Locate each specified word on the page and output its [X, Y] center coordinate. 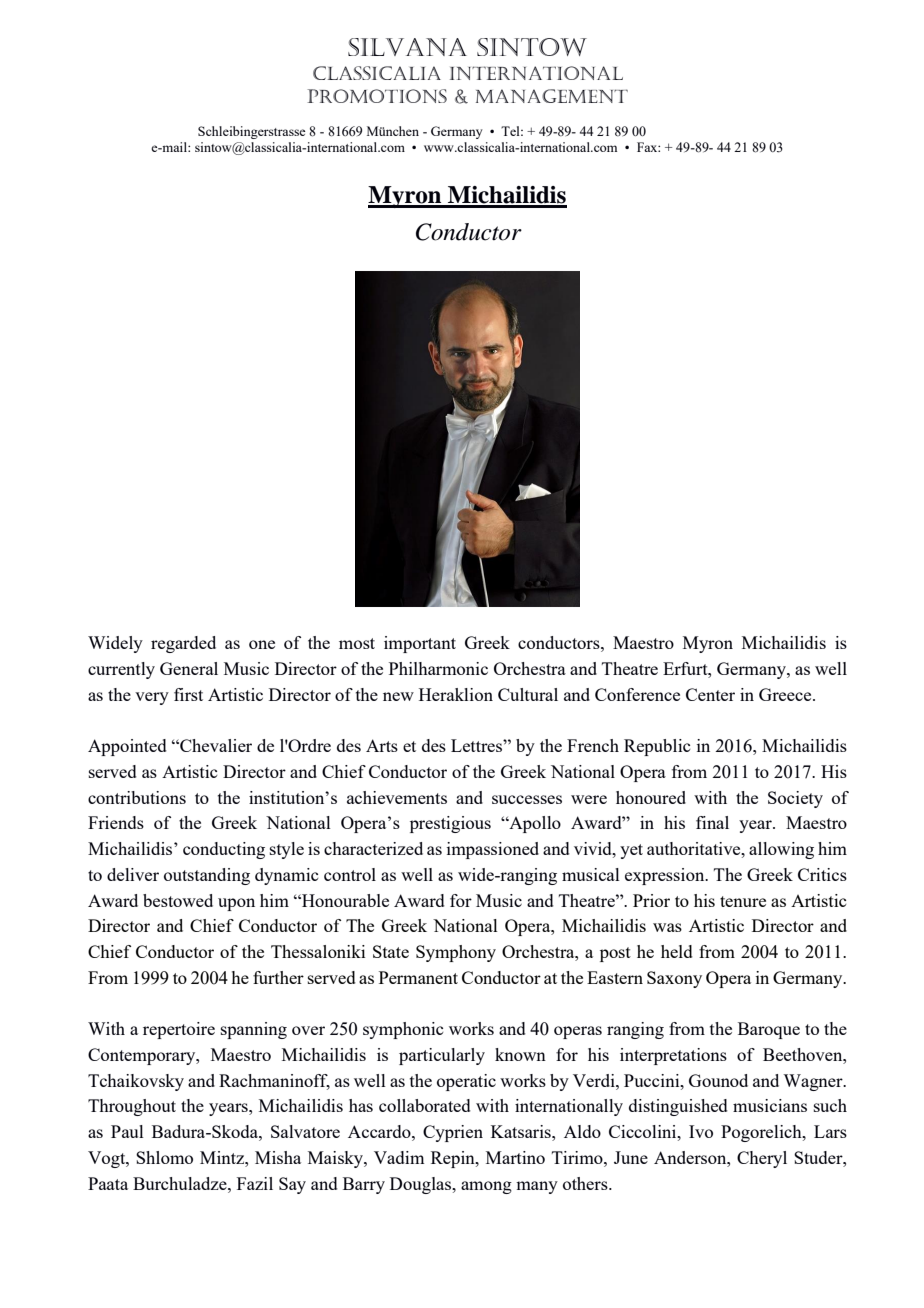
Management [552, 96]
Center [710, 694]
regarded [183, 644]
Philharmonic [438, 668]
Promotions [377, 96]
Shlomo [164, 1157]
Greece [786, 694]
